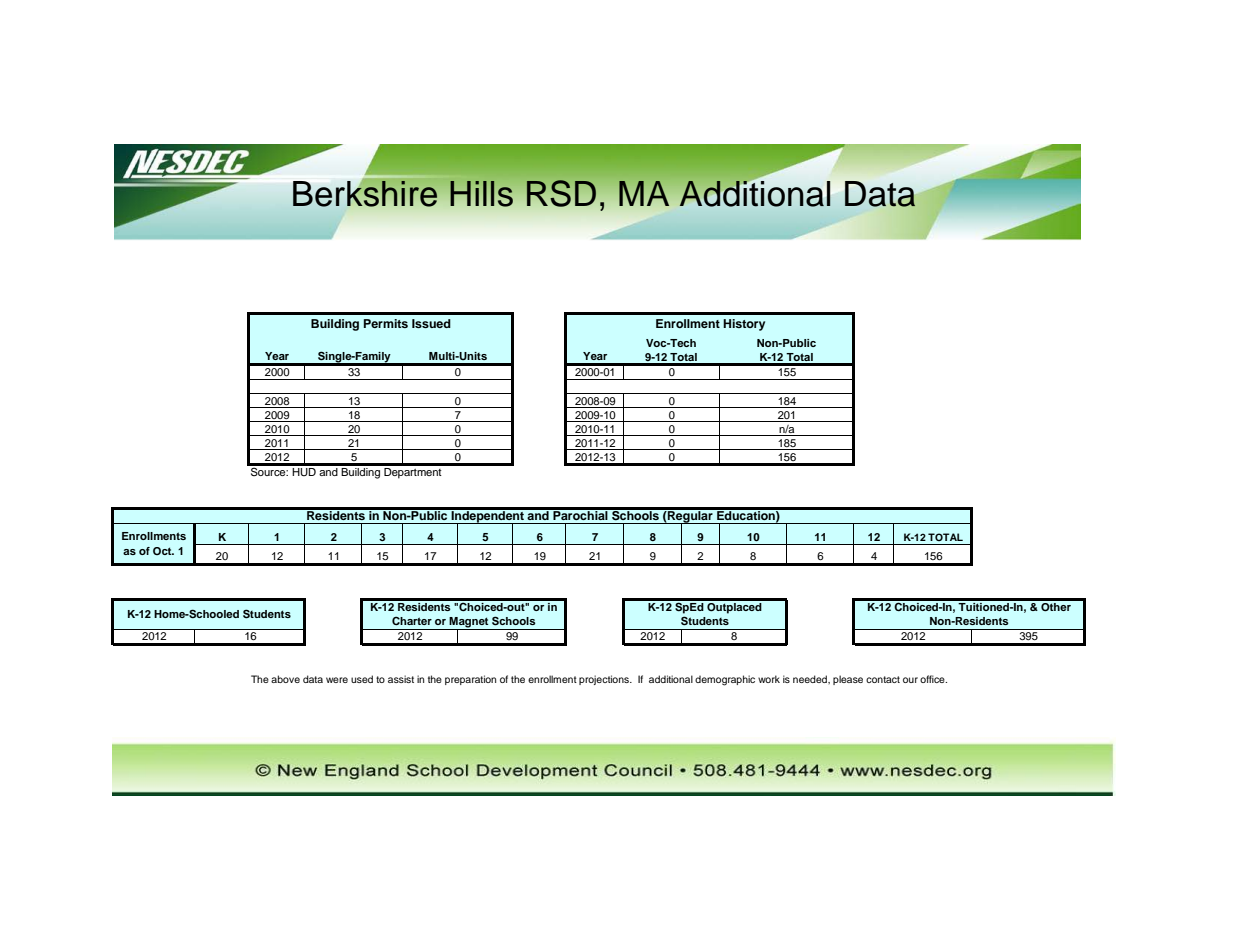 This screenshot has height=952, width=1233. Describe the element at coordinates (744, 325) in the screenshot. I see `History` at that location.
